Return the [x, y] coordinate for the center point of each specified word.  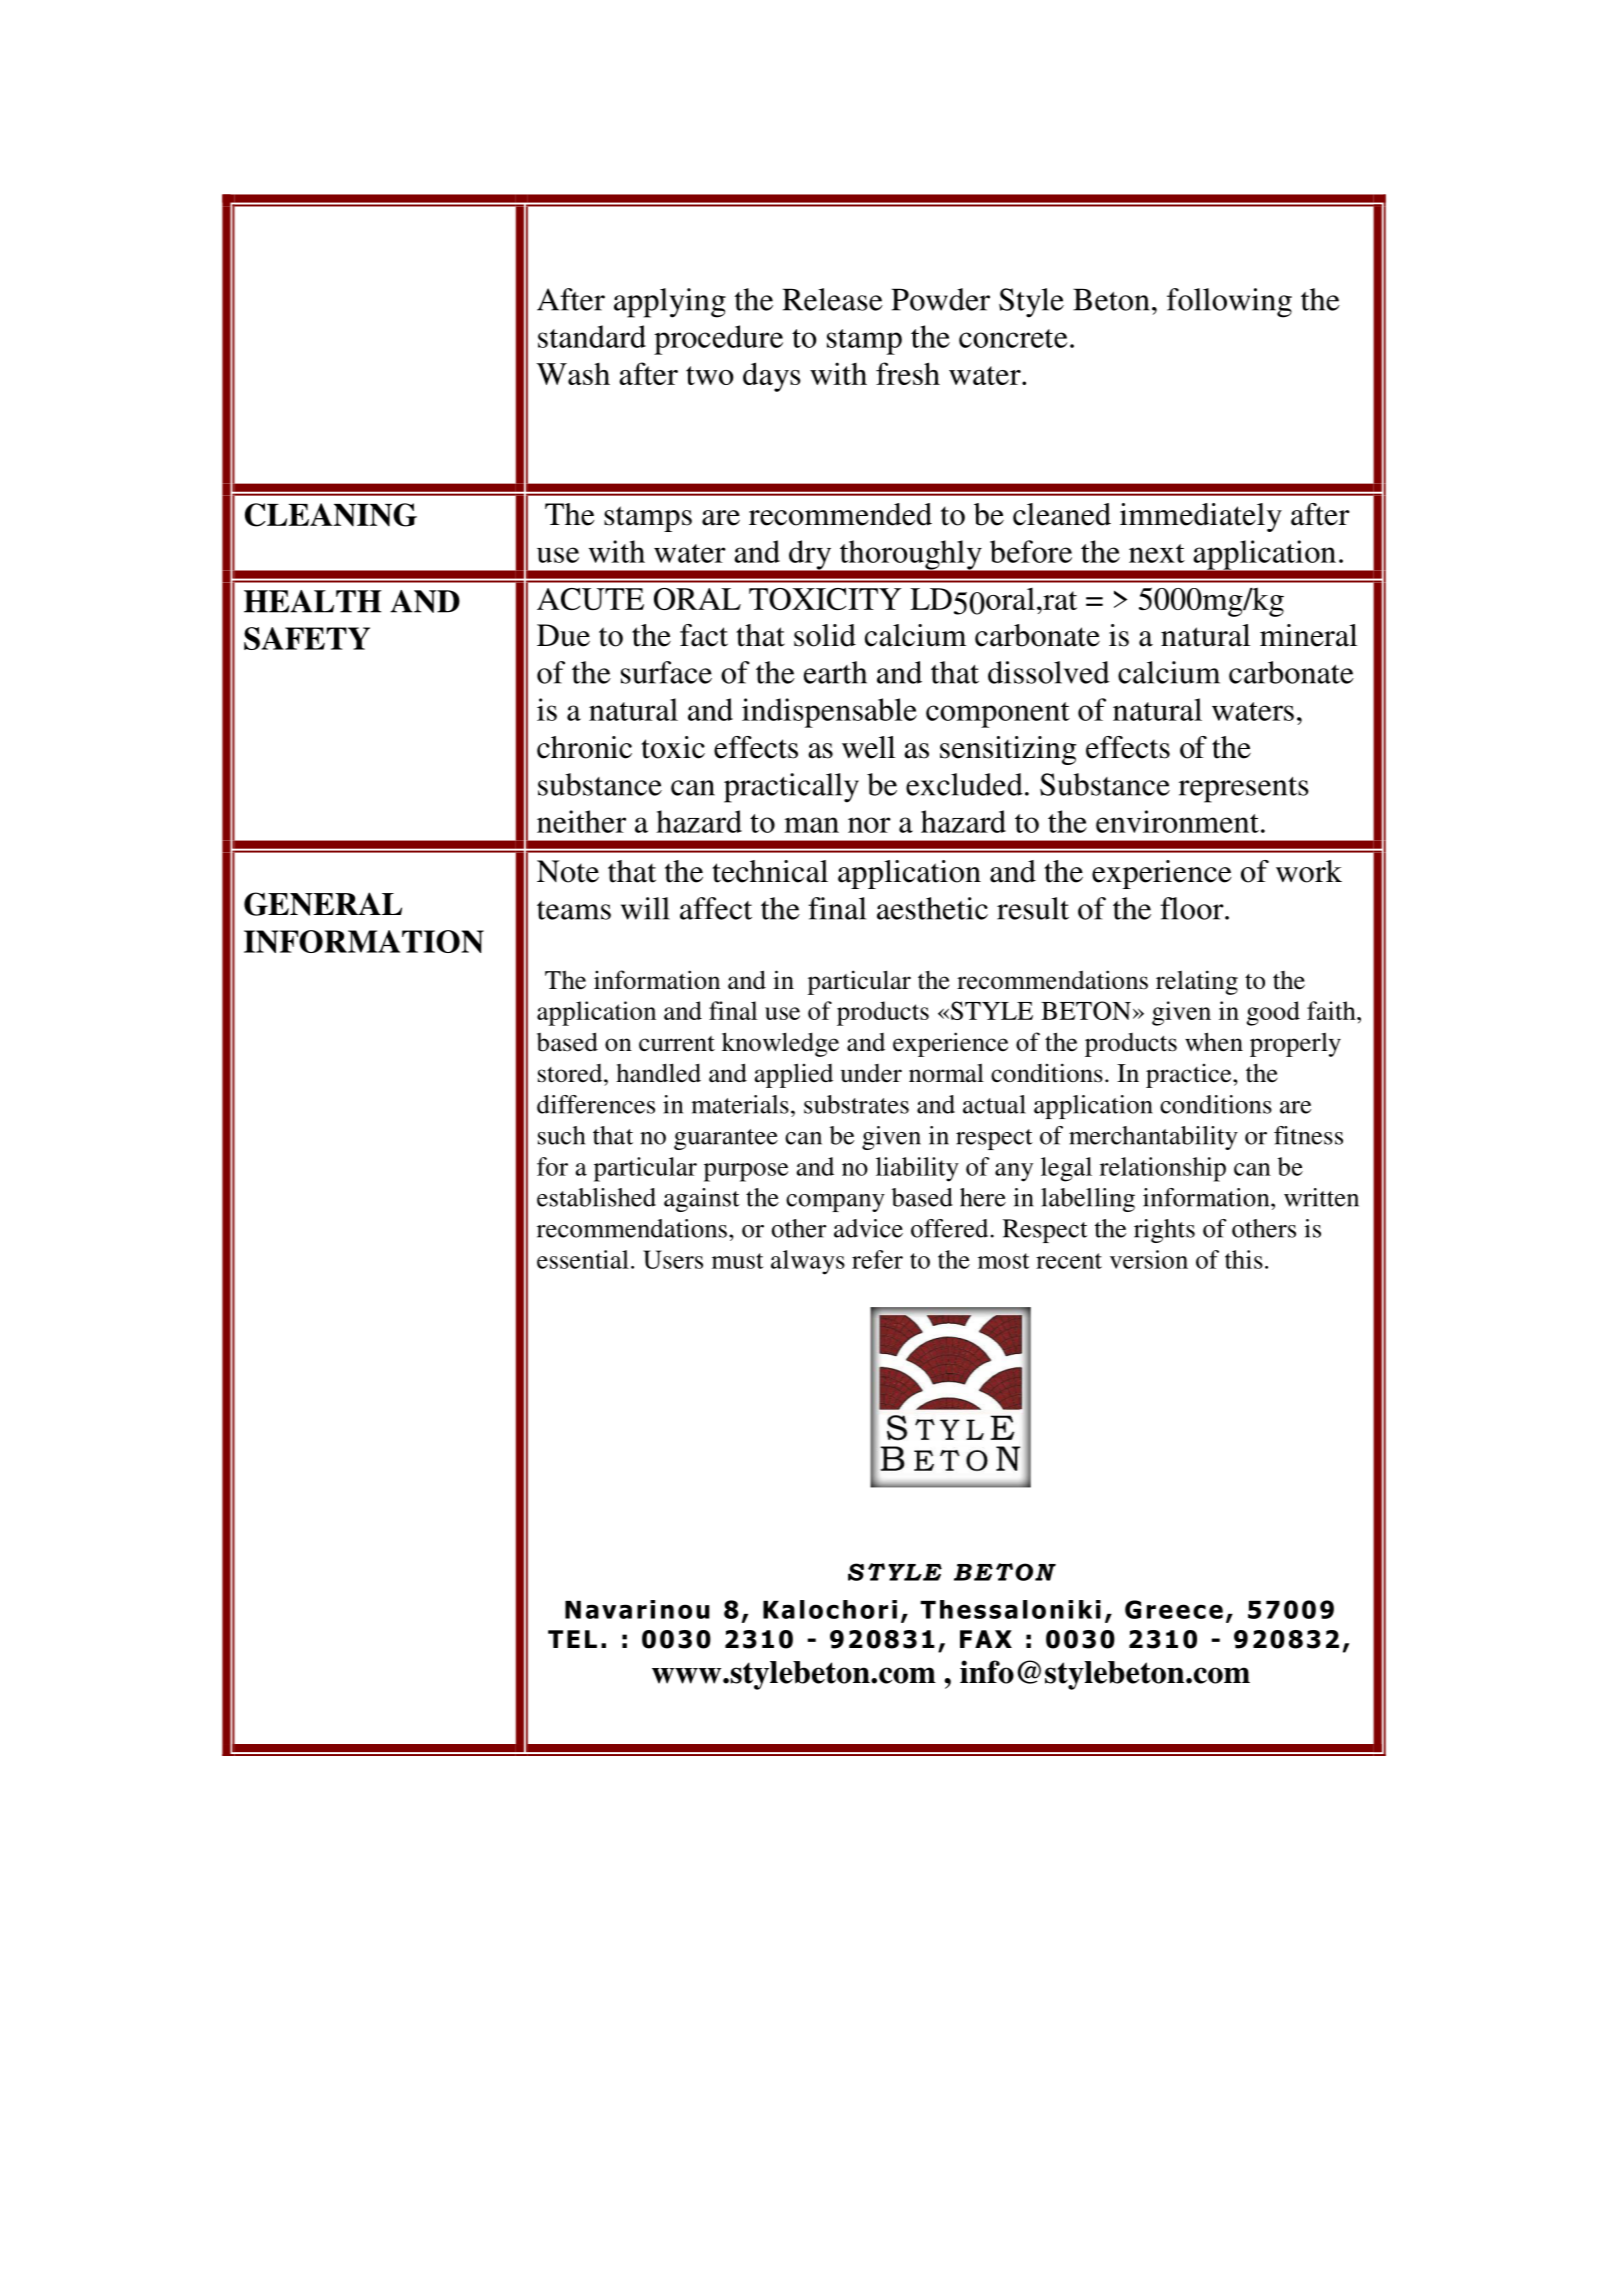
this [1244, 1259]
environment [1177, 821]
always [808, 1262]
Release [832, 299]
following [1229, 303]
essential [583, 1259]
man [811, 825]
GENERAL [323, 904]
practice [1190, 1076]
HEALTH [313, 601]
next [1157, 553]
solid [825, 635]
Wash [573, 374]
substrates [856, 1104]
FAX [986, 1639]
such [561, 1135]
